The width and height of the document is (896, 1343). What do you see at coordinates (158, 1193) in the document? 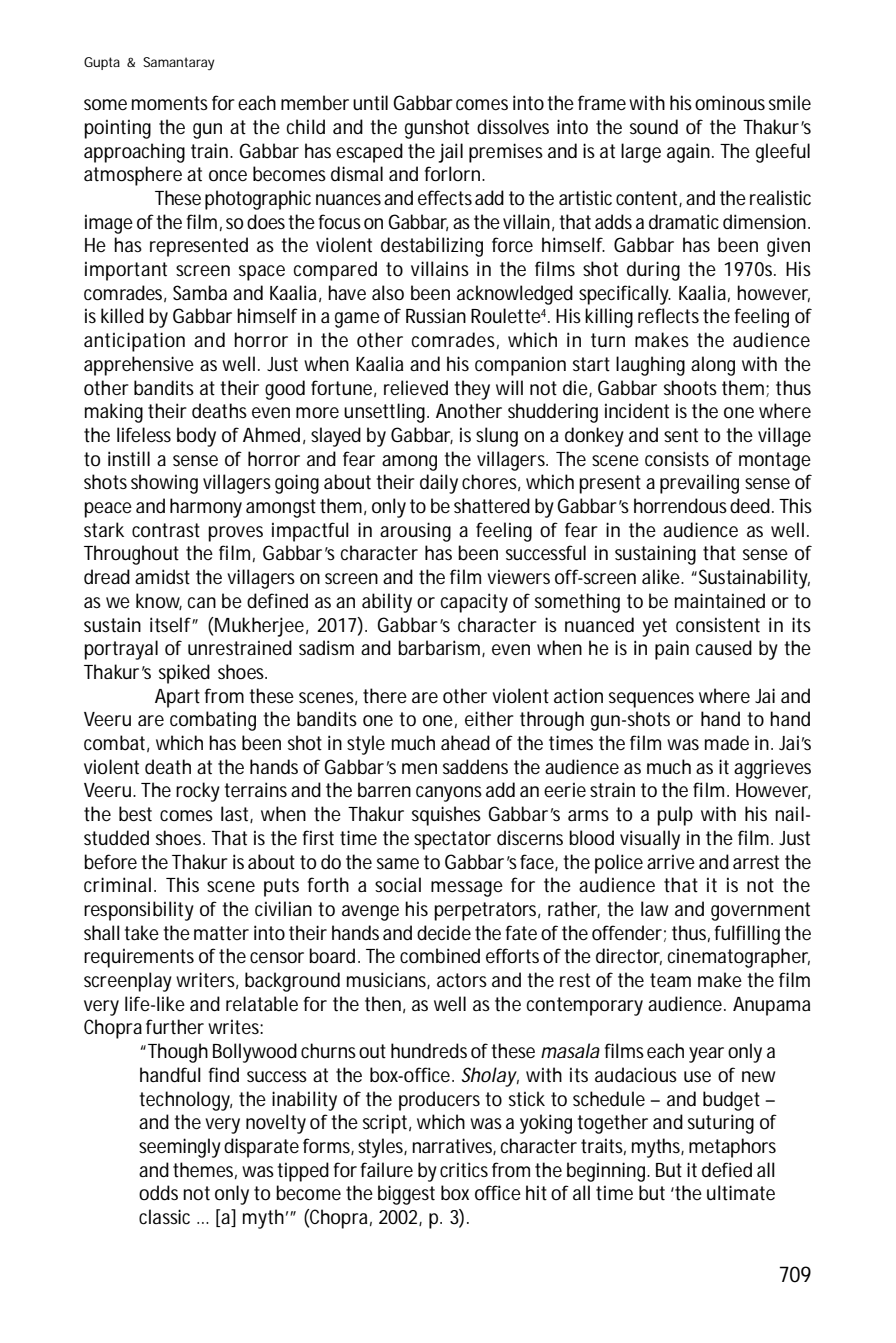
I see `odds` at bounding box center [158, 1193].
